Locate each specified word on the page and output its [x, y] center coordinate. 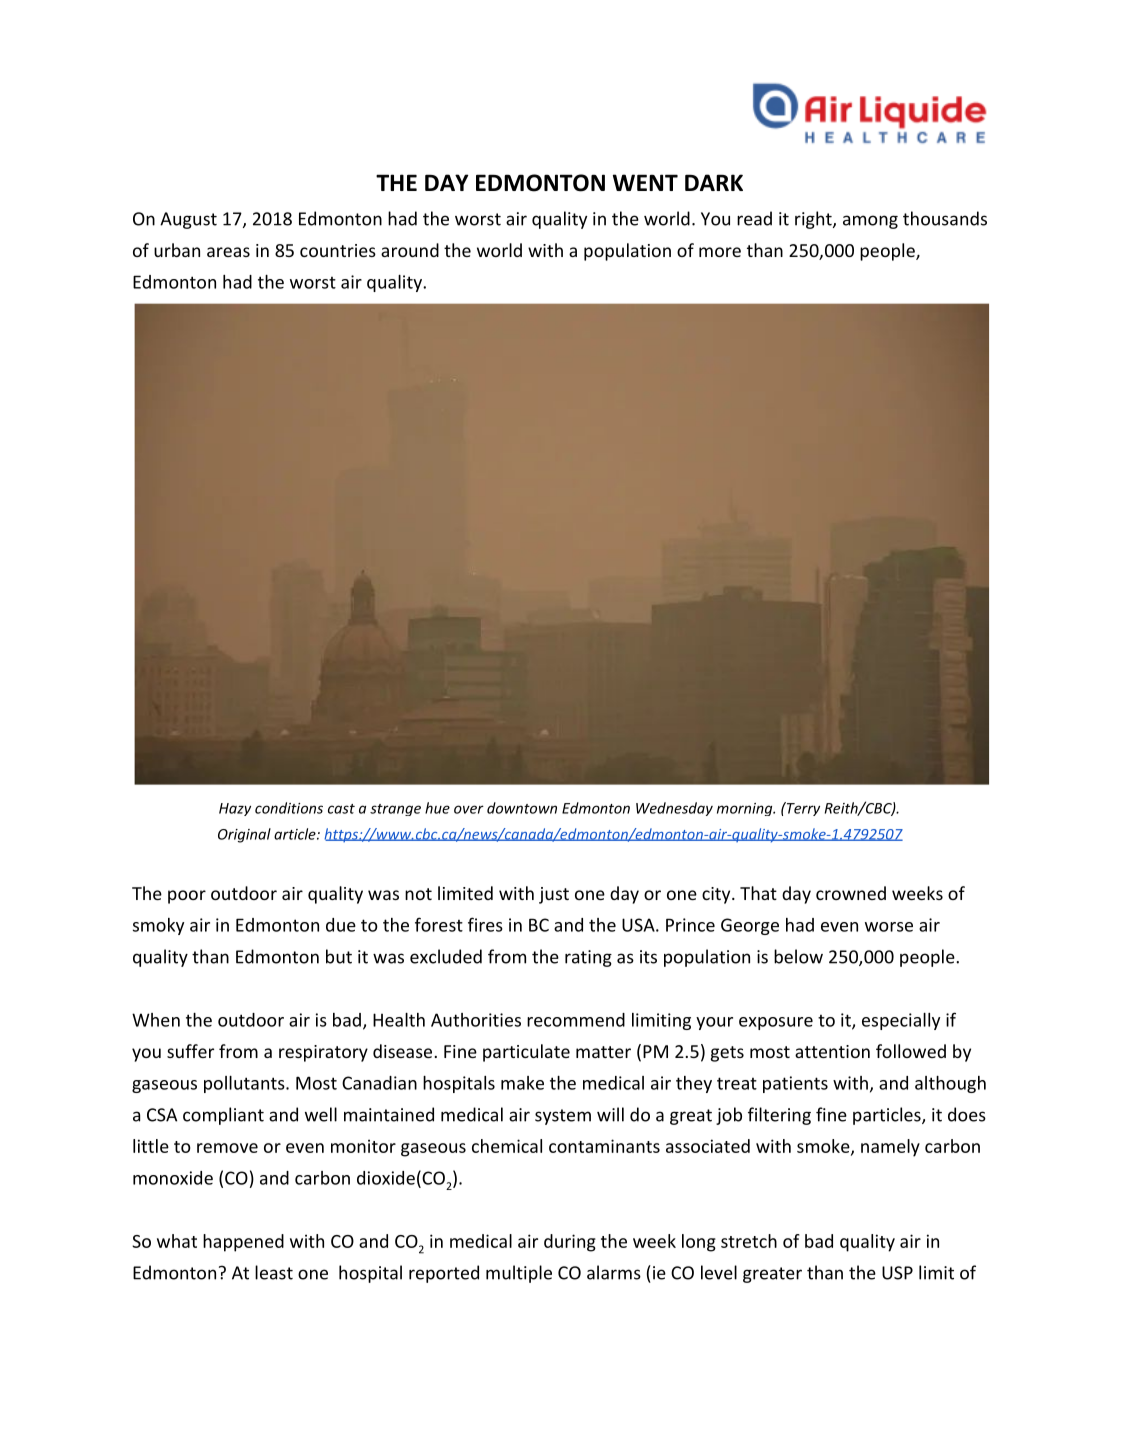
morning [745, 809]
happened [243, 1243]
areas [228, 252]
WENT [645, 182]
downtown [522, 808]
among [870, 222]
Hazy [235, 809]
